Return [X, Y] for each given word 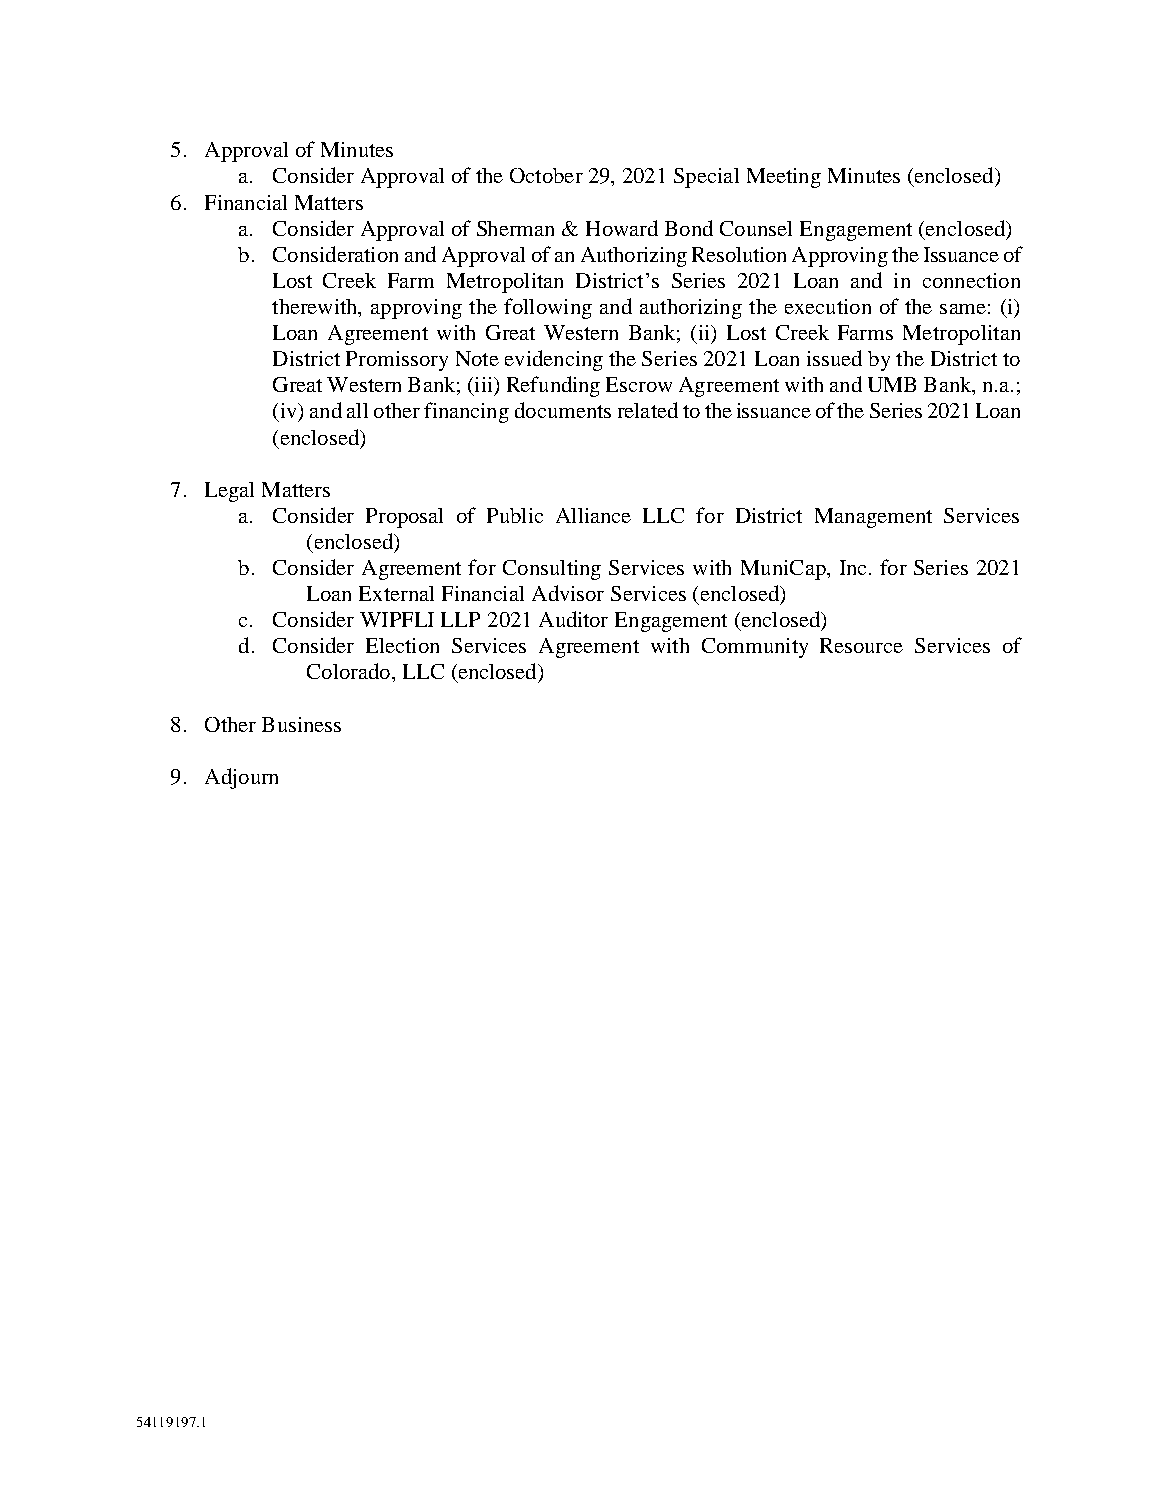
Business [301, 724]
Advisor [568, 593]
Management [873, 518]
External [396, 593]
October [546, 175]
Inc [853, 567]
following [548, 308]
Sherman [515, 228]
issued [834, 358]
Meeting [784, 178]
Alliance [593, 515]
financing [466, 412]
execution [828, 306]
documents [563, 410]
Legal [229, 492]
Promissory [397, 361]
